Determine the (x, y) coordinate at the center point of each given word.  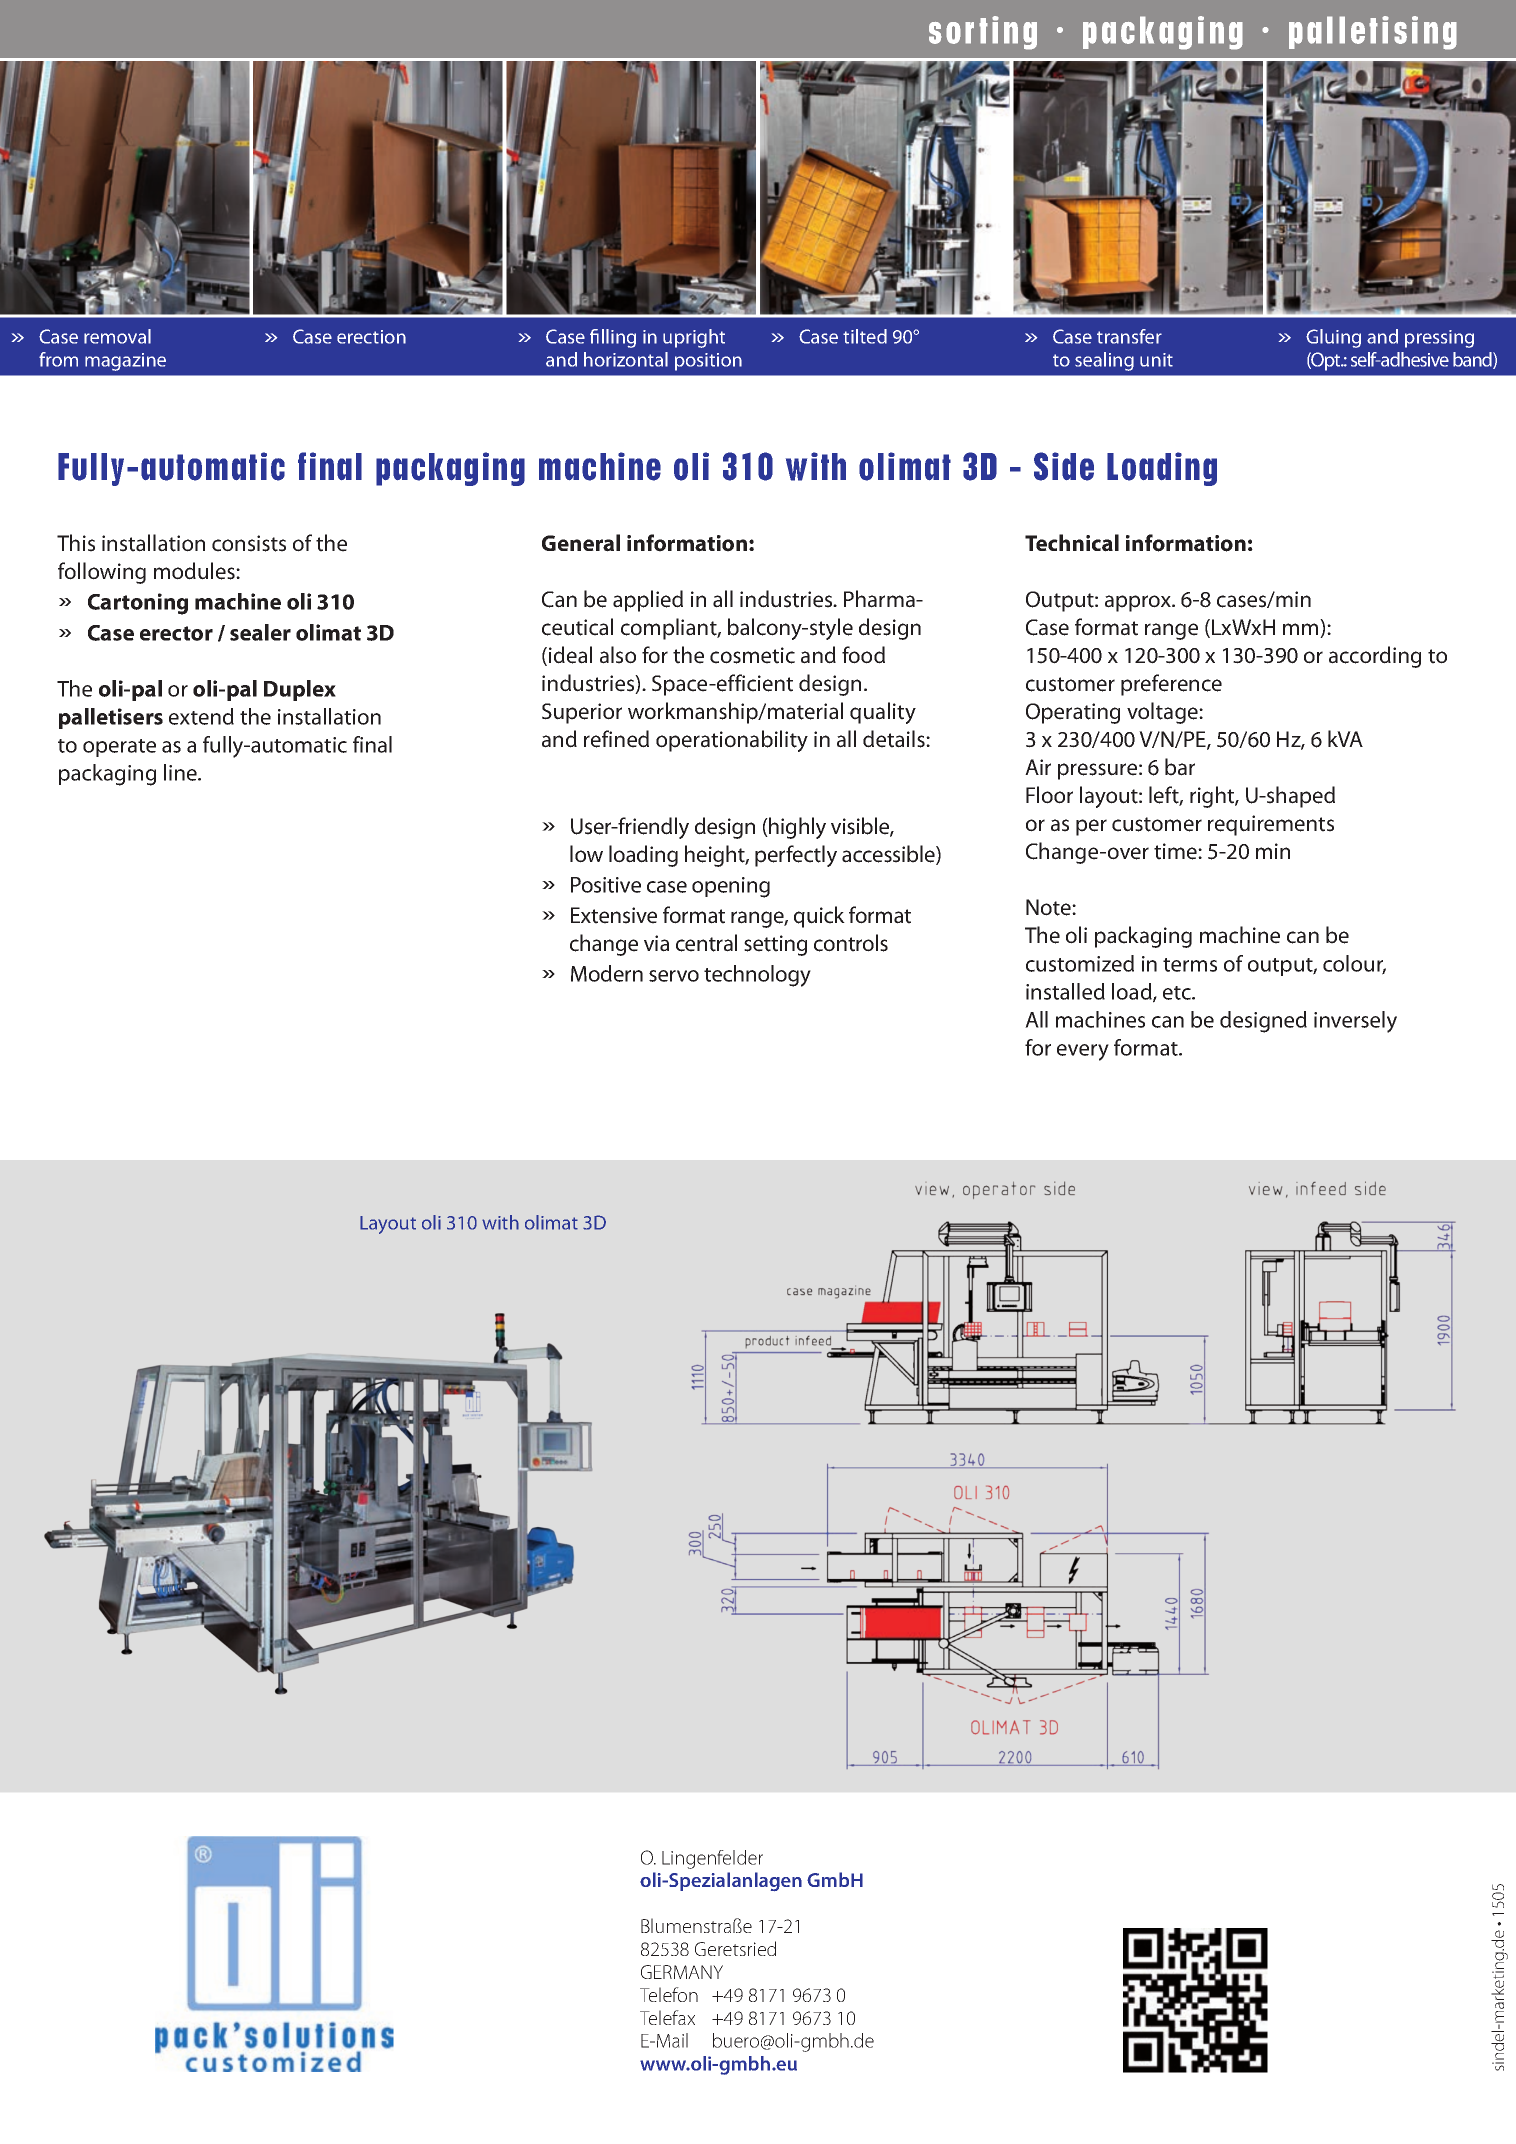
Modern (607, 973)
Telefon (669, 1994)
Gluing (1333, 338)
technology (757, 976)
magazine (125, 362)
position (708, 362)
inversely (1355, 1022)
